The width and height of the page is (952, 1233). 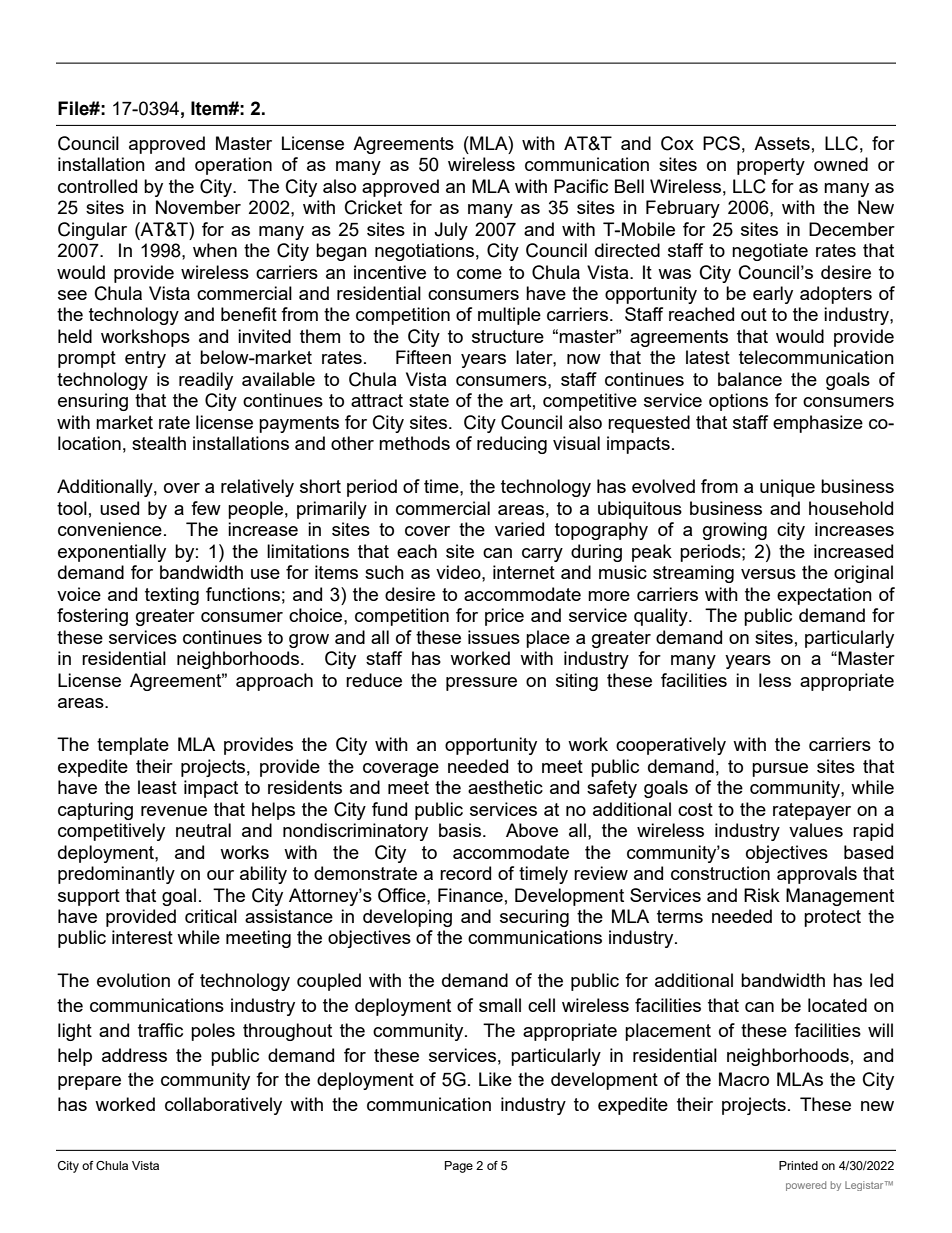 I want to click on Printed, so click(x=798, y=1165).
